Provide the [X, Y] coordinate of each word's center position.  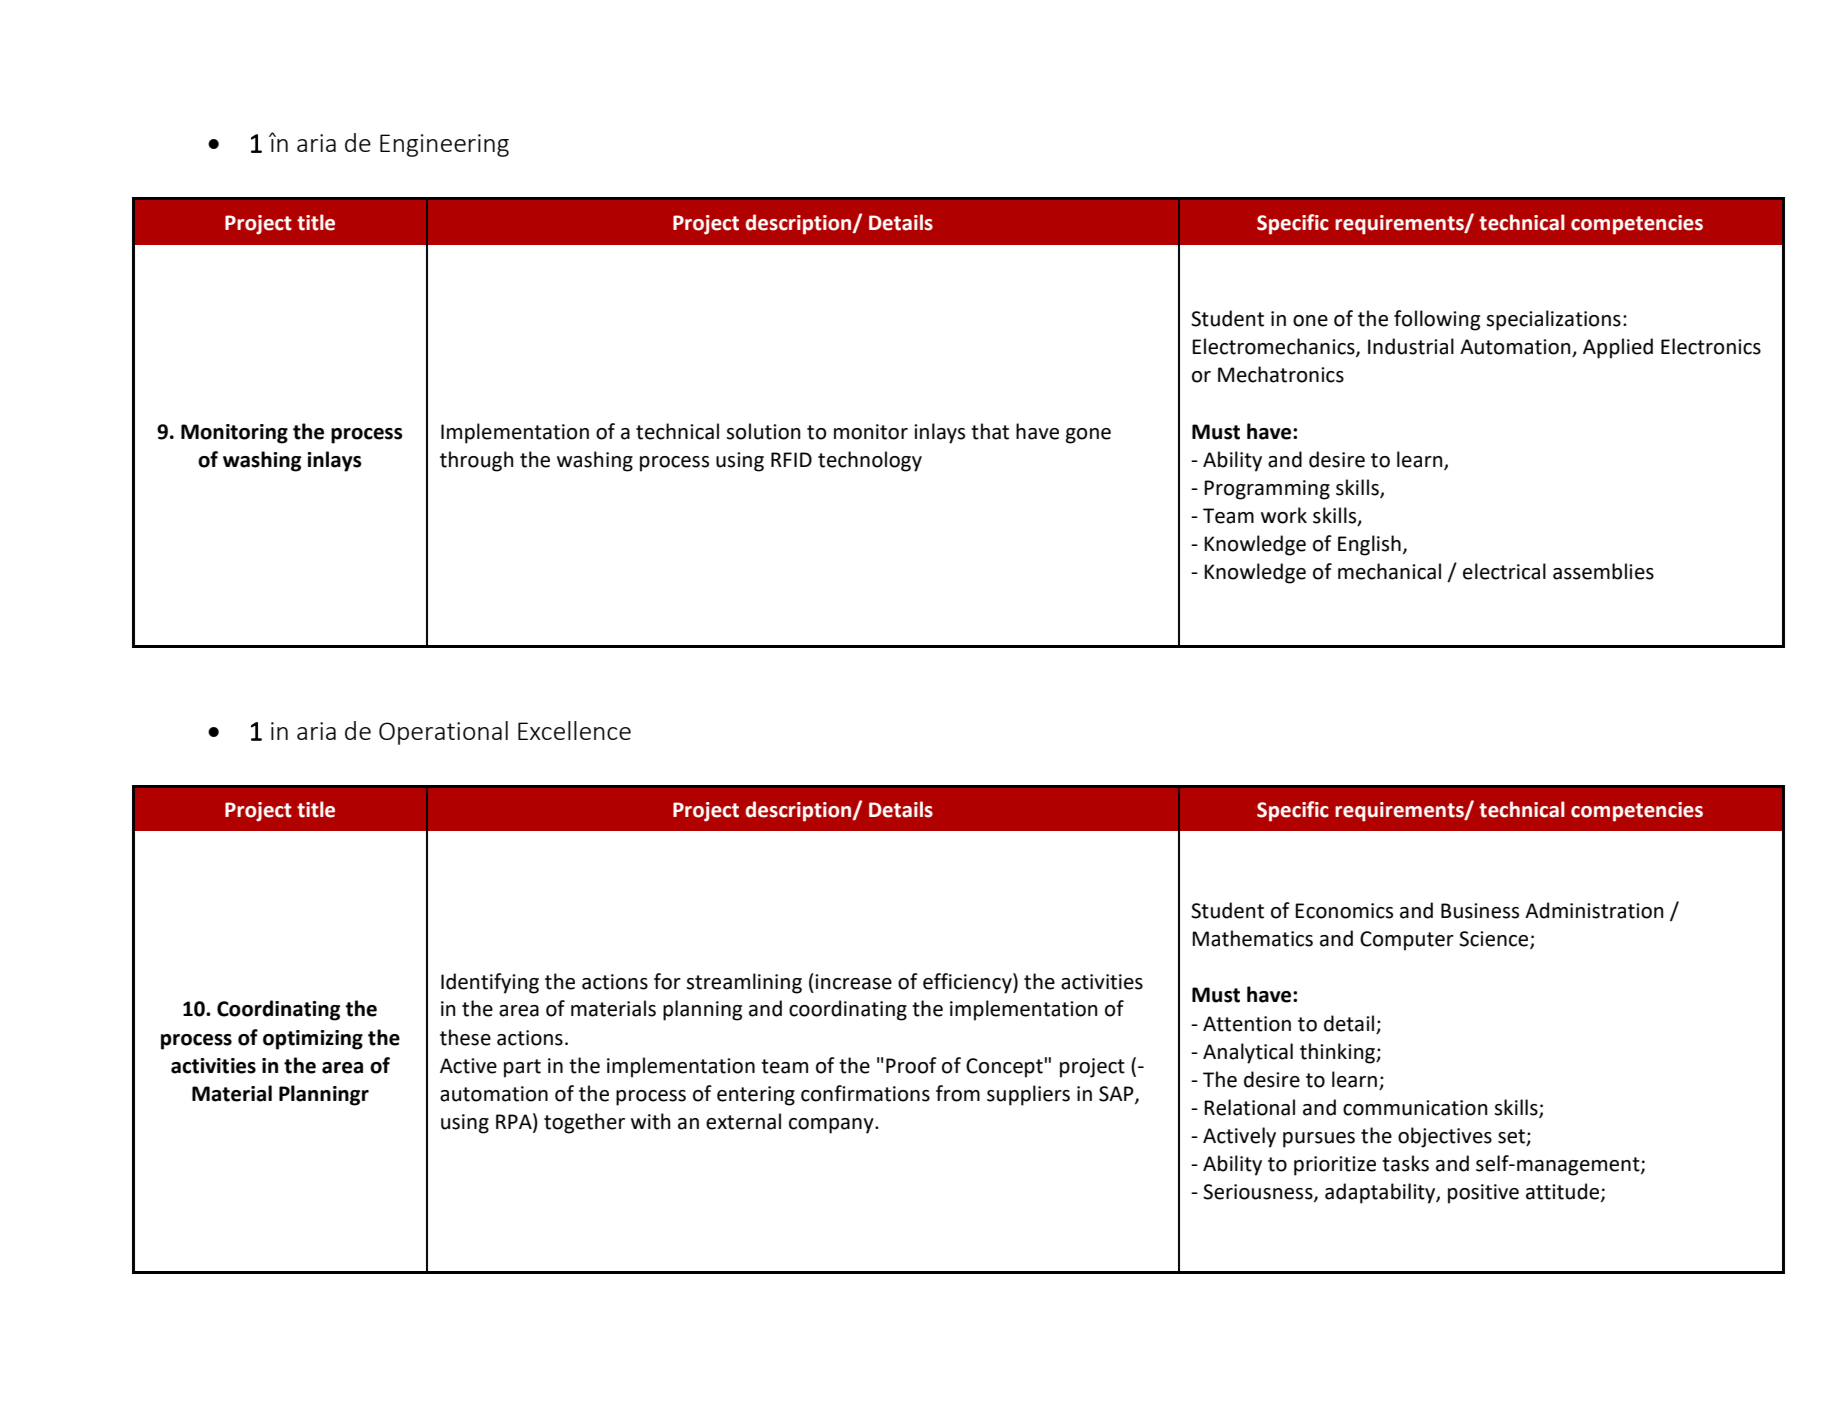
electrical [1504, 571]
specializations [1553, 320]
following [1437, 320]
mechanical [1389, 571]
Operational [443, 733]
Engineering [444, 145]
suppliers [1028, 1095]
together [584, 1123]
